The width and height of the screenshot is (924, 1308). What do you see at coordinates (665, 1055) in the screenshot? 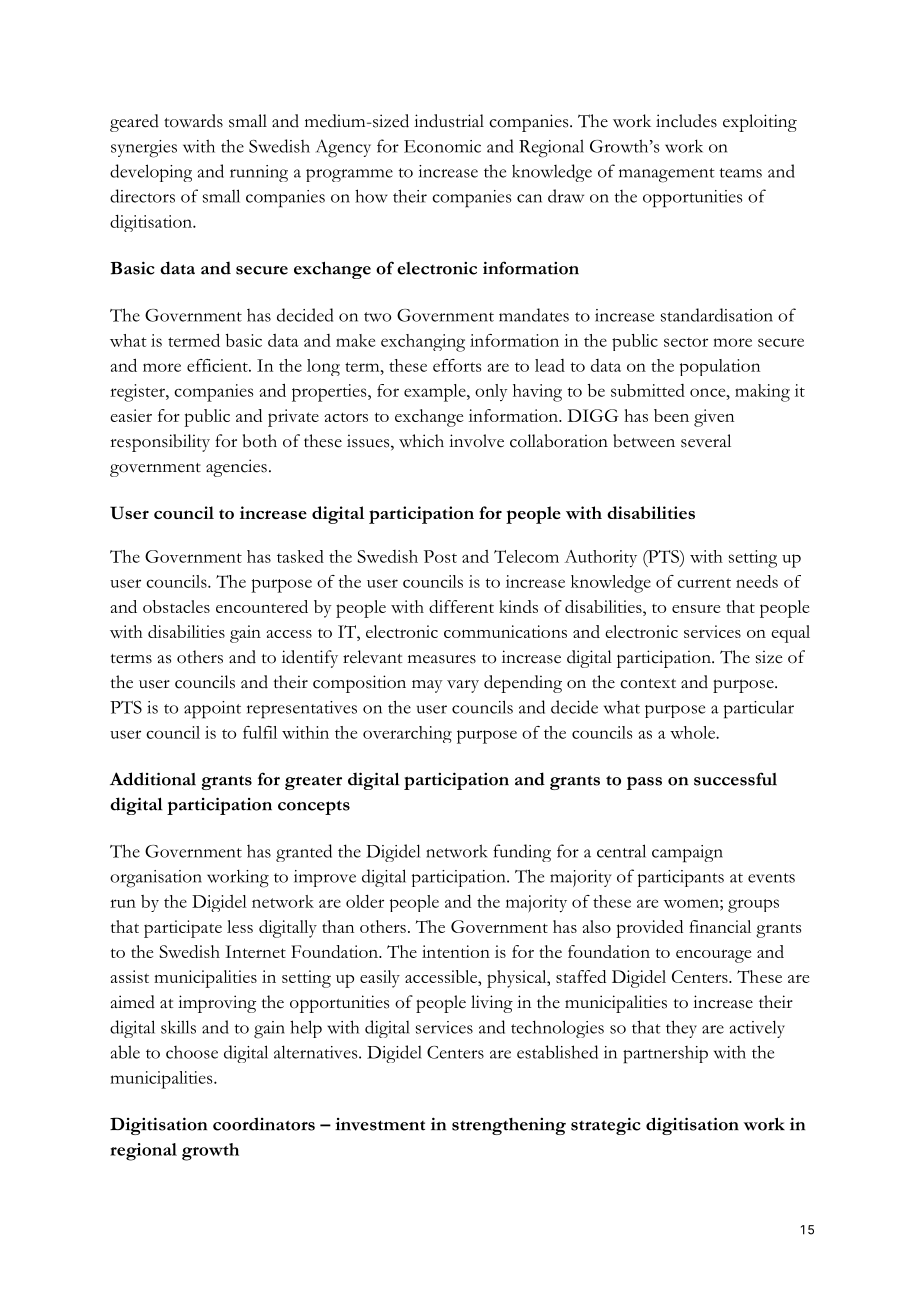
I see `partnership` at bounding box center [665, 1055].
